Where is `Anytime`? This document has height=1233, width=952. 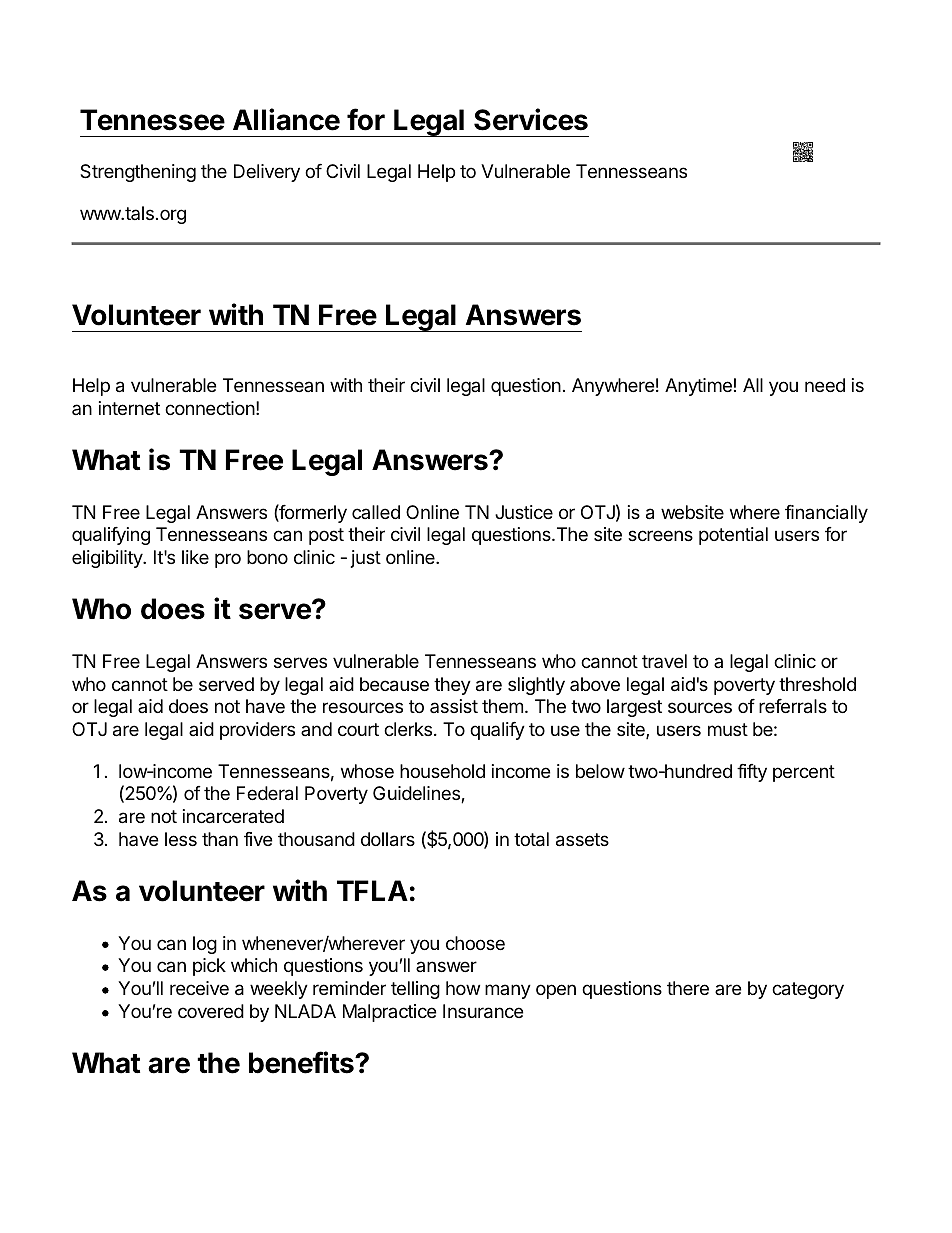
Anytime is located at coordinates (698, 387).
